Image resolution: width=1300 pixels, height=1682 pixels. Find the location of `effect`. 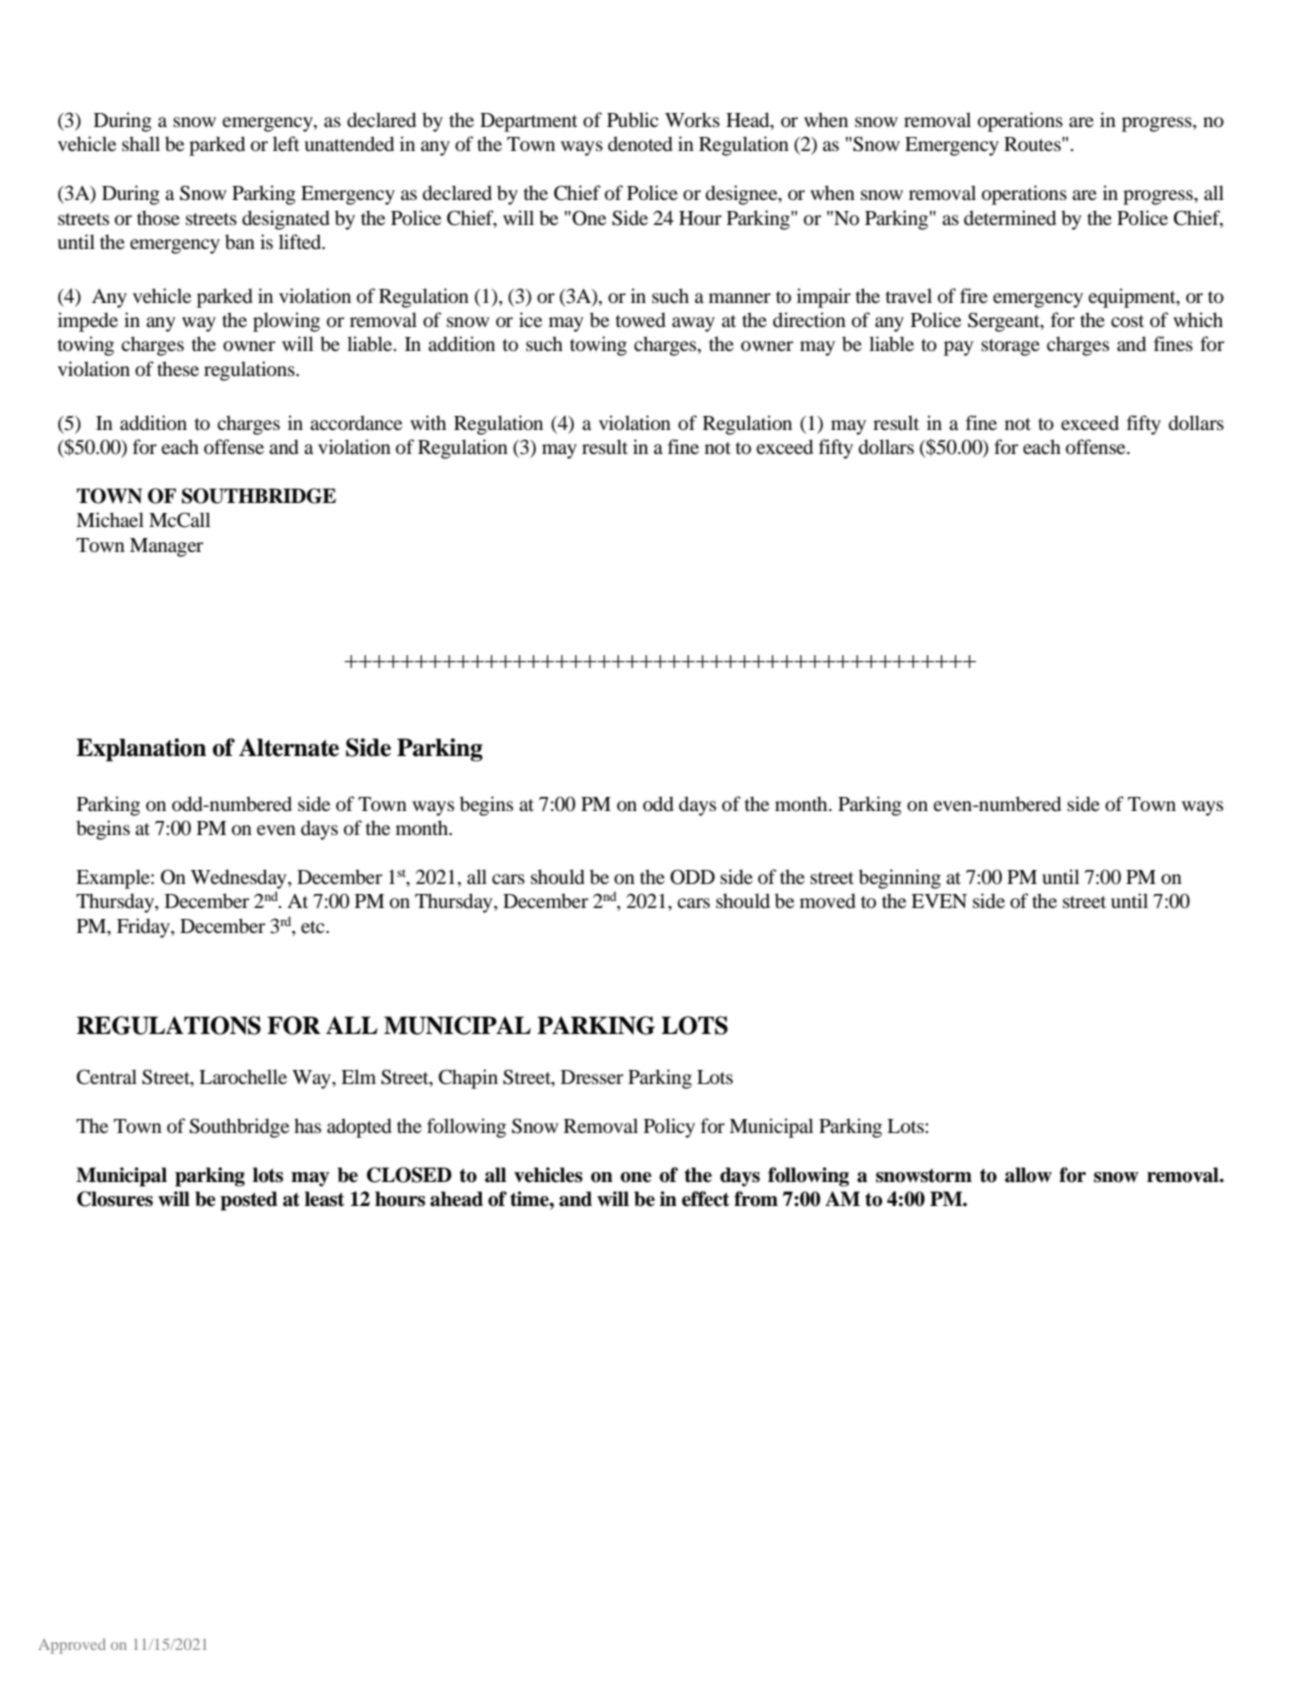

effect is located at coordinates (705, 1199).
